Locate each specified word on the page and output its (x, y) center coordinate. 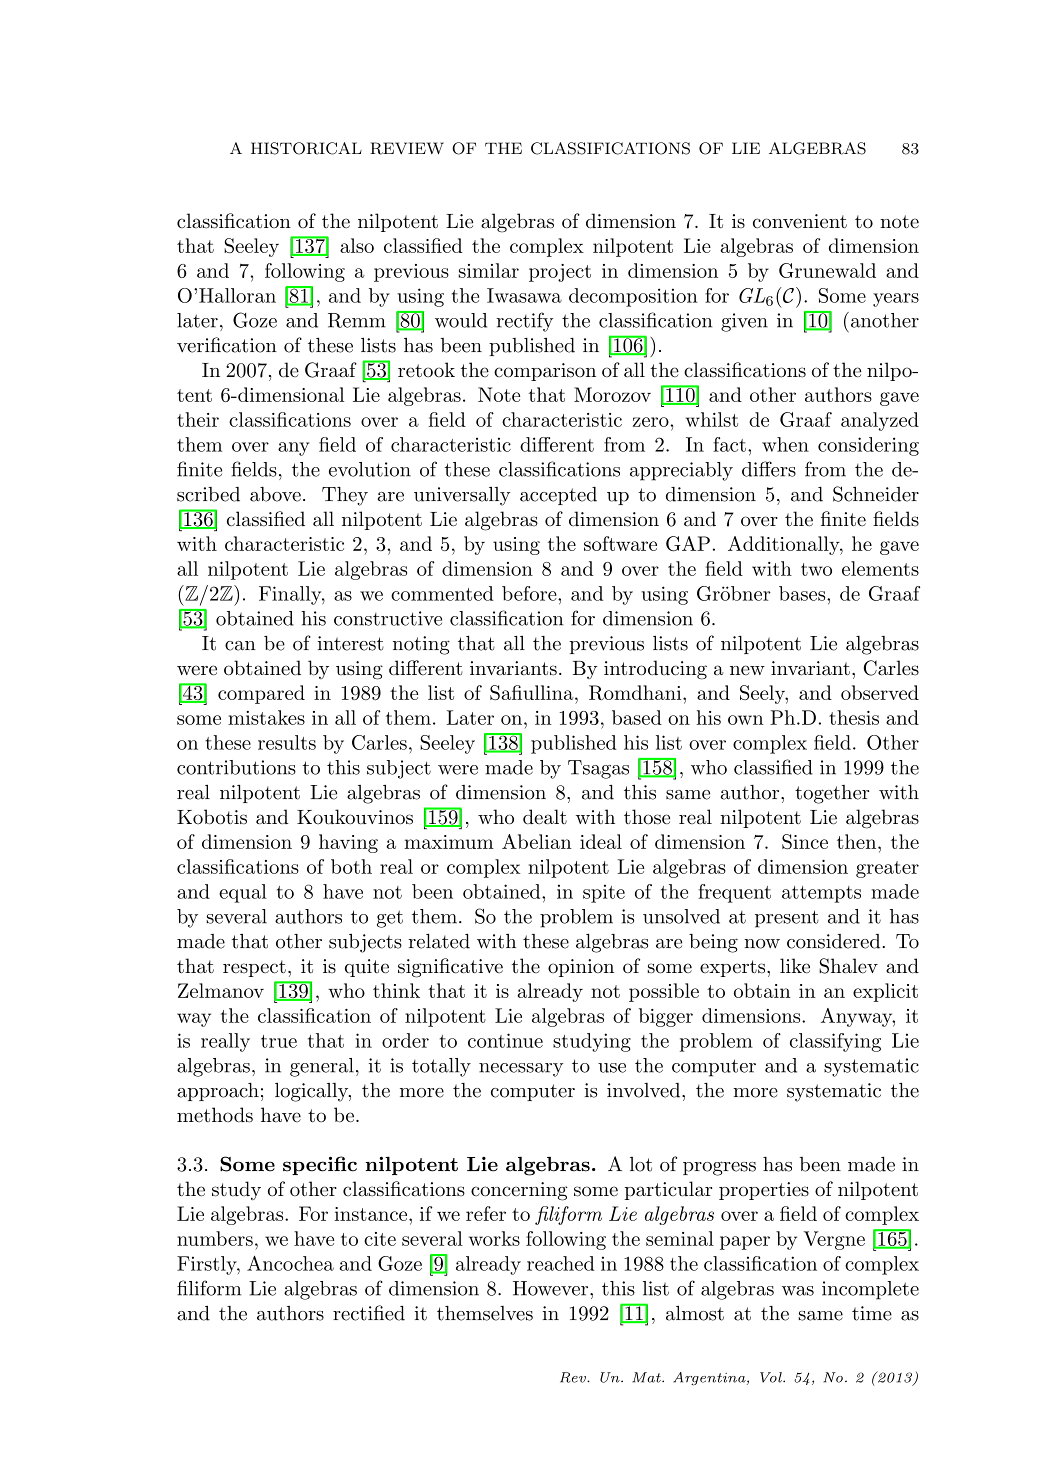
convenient (800, 221)
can (240, 646)
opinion (581, 968)
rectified (369, 1313)
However (550, 1288)
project (560, 273)
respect (254, 968)
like (795, 966)
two (816, 569)
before (529, 593)
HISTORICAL (306, 148)
